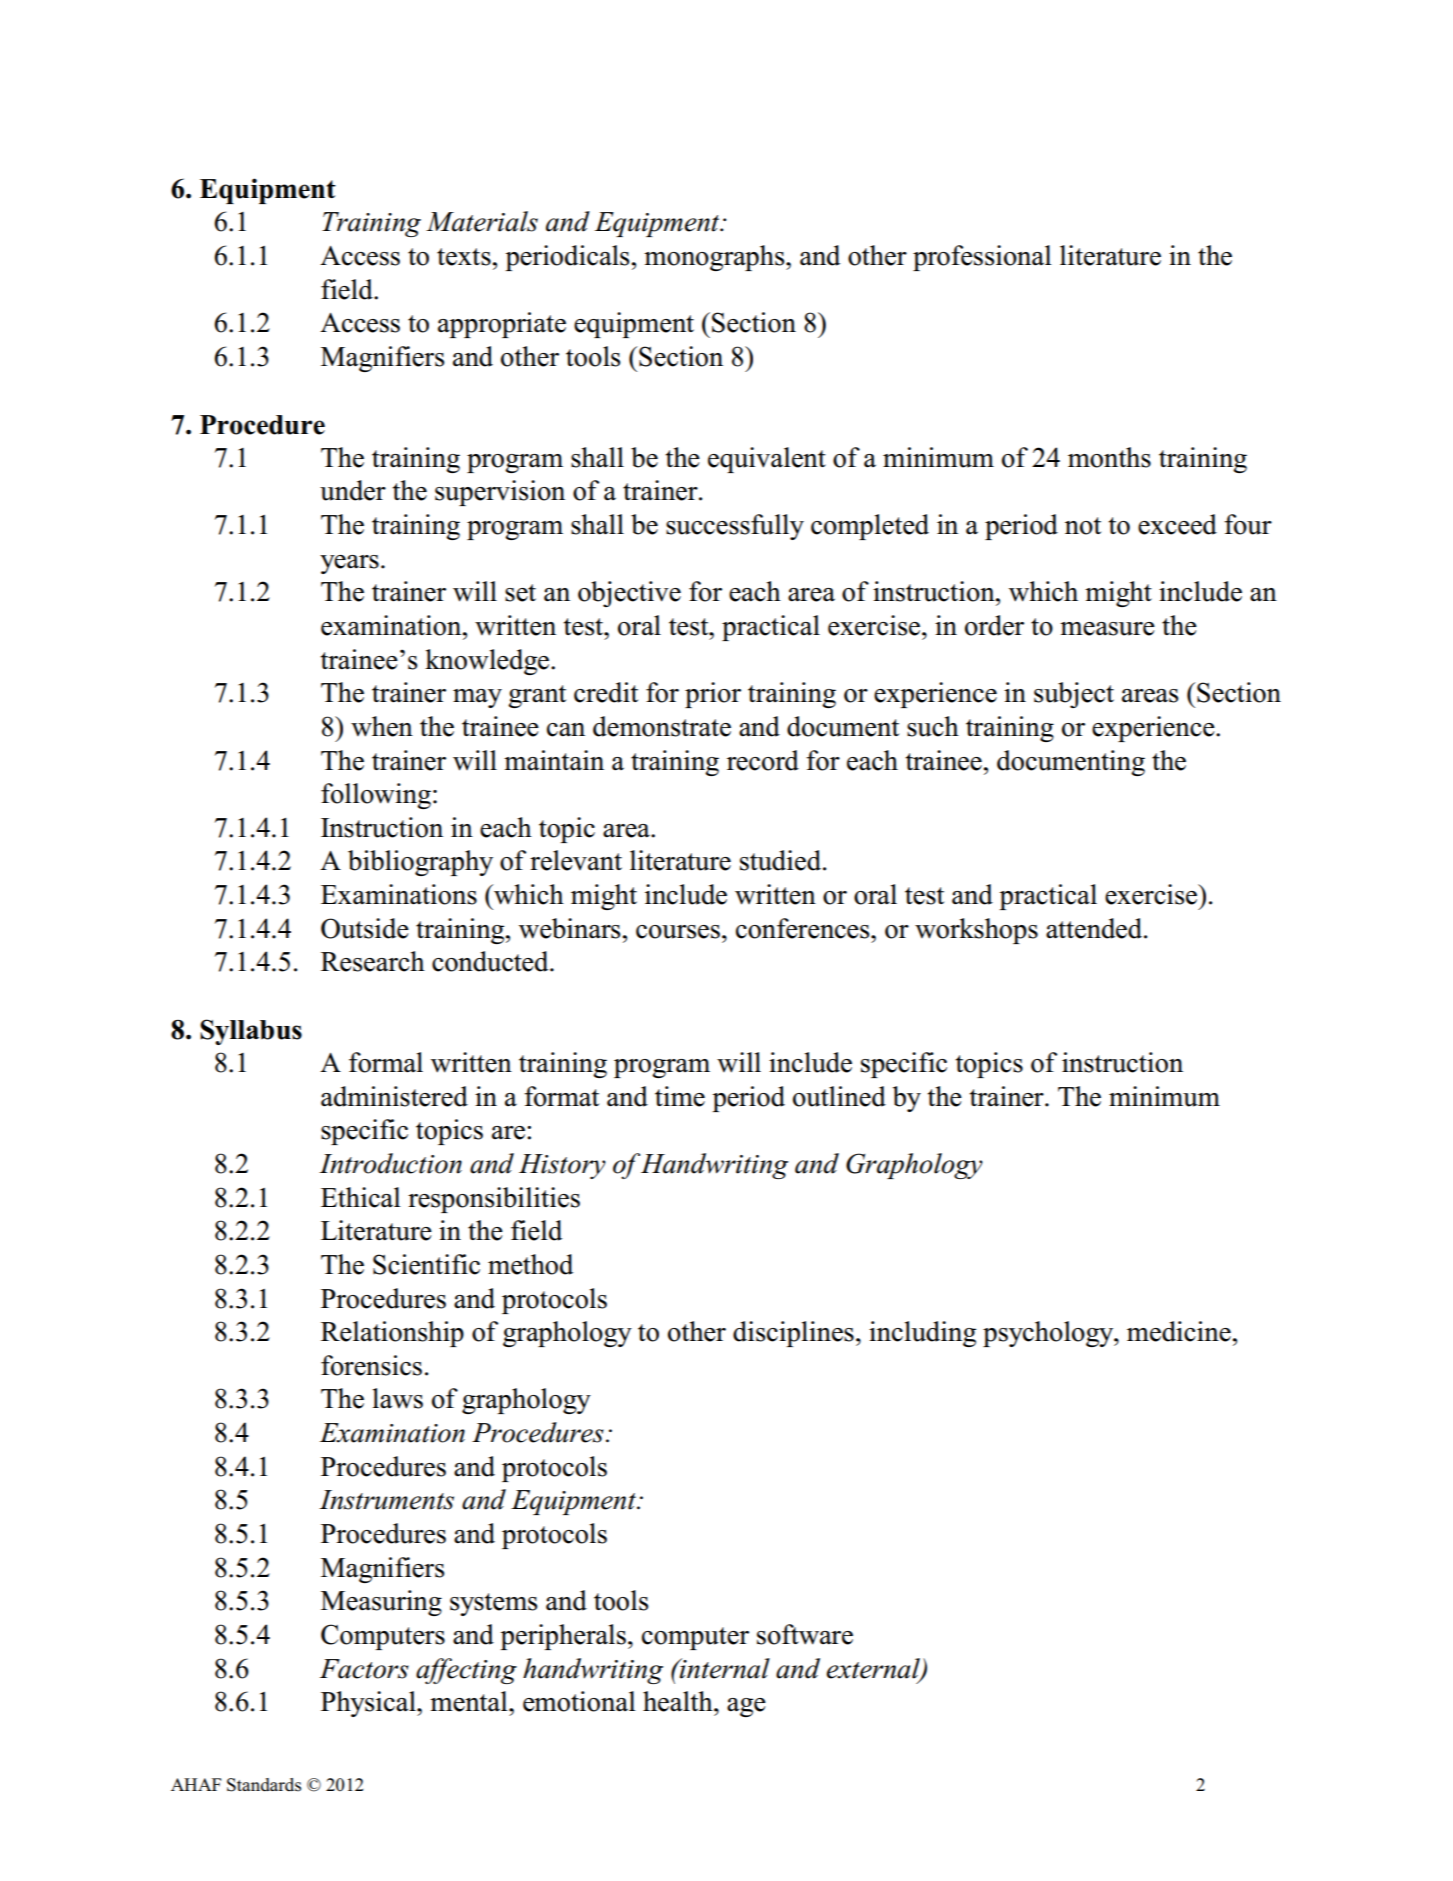 The height and width of the screenshot is (1881, 1453). I want to click on measure, so click(1107, 629).
